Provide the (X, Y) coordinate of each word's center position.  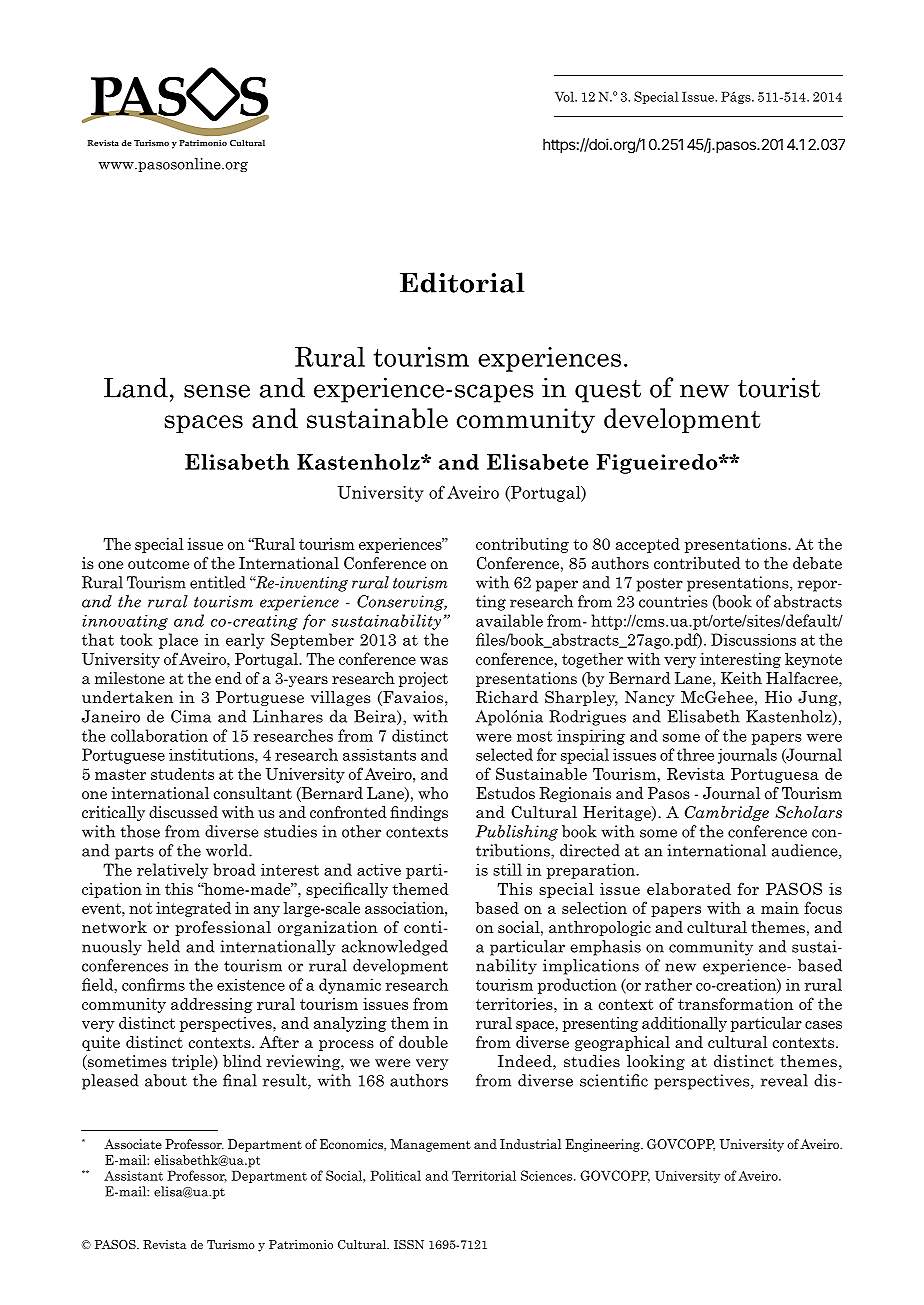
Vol (565, 96)
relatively (173, 871)
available (509, 620)
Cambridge (727, 813)
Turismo (231, 1244)
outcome (158, 563)
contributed (697, 563)
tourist (779, 387)
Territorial (484, 1175)
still (507, 869)
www (116, 166)
